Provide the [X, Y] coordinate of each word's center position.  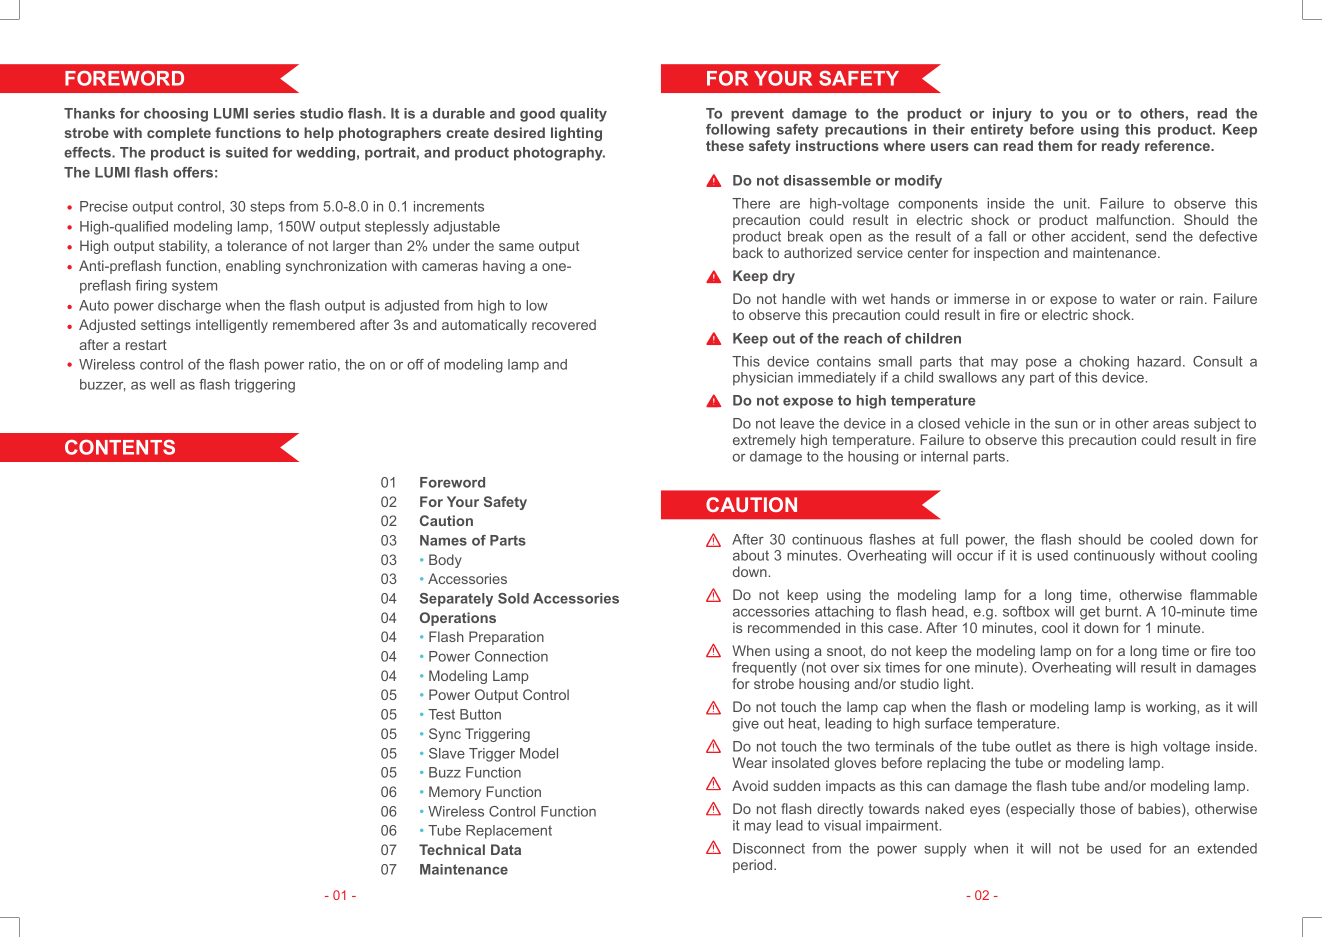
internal [944, 456]
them [1055, 145]
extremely [764, 441]
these [725, 145]
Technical [452, 849]
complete [179, 134]
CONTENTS [120, 447]
